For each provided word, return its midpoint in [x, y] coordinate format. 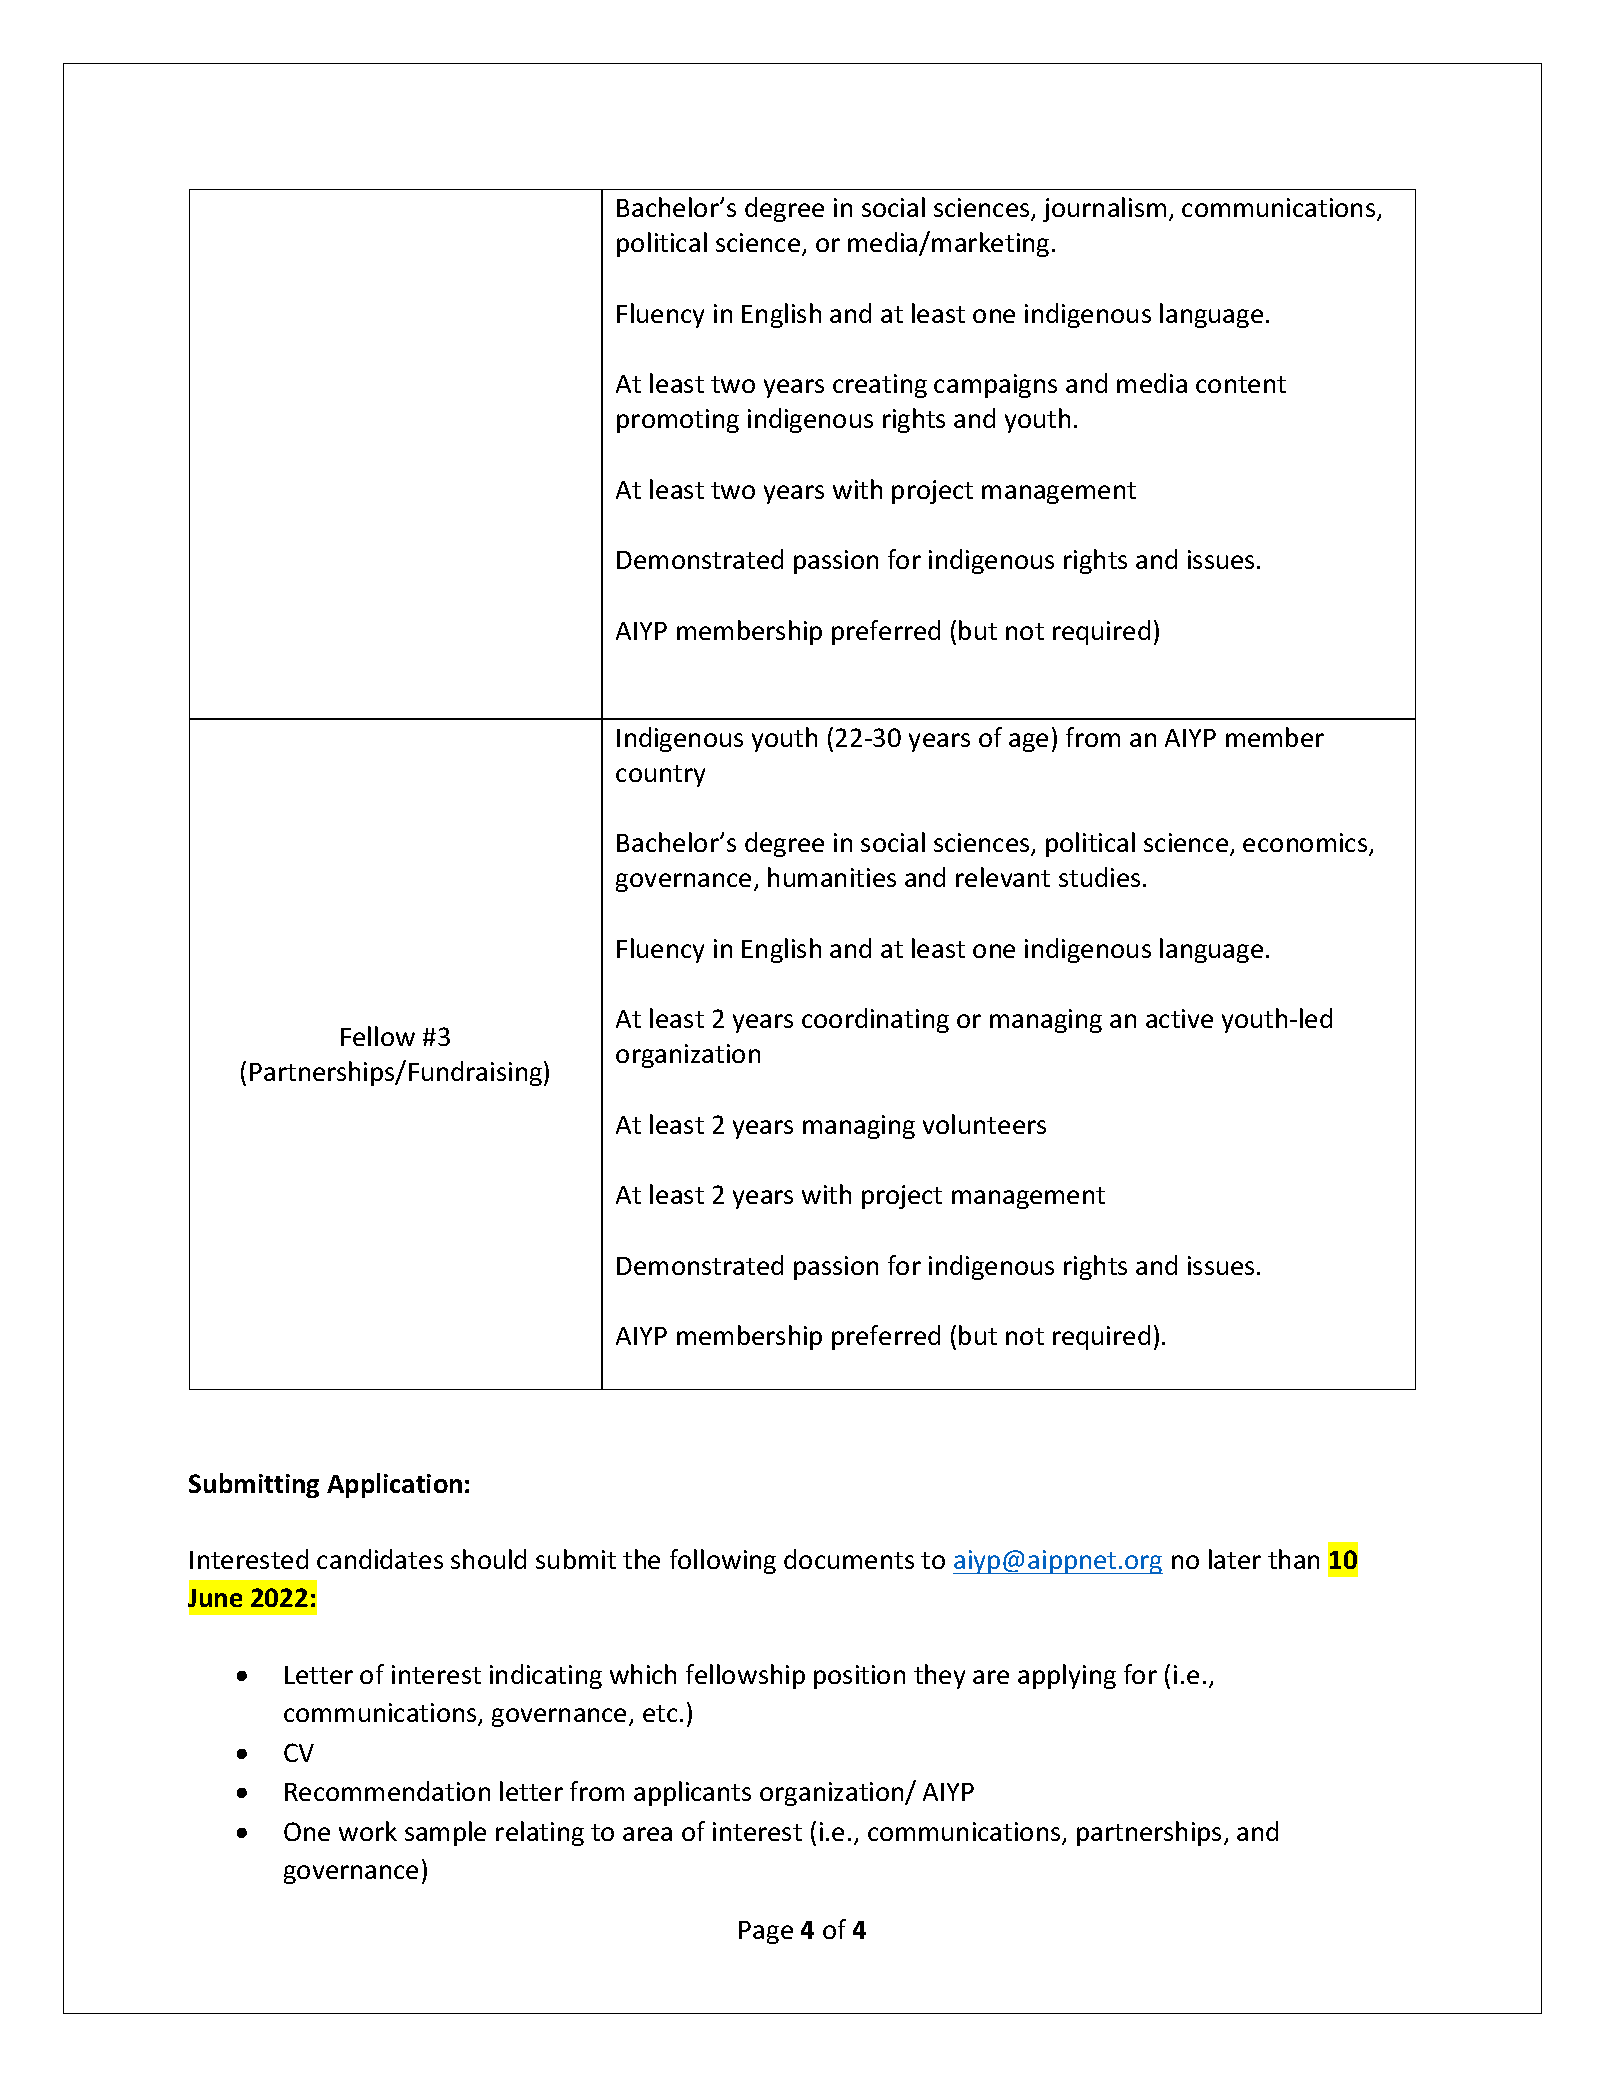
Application [394, 1485]
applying [1067, 1676]
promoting [678, 421]
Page [766, 1932]
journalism [1104, 209]
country [660, 776]
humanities [832, 877]
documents [849, 1559]
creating [880, 386]
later [1235, 1559]
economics [1306, 844]
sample [445, 1833]
